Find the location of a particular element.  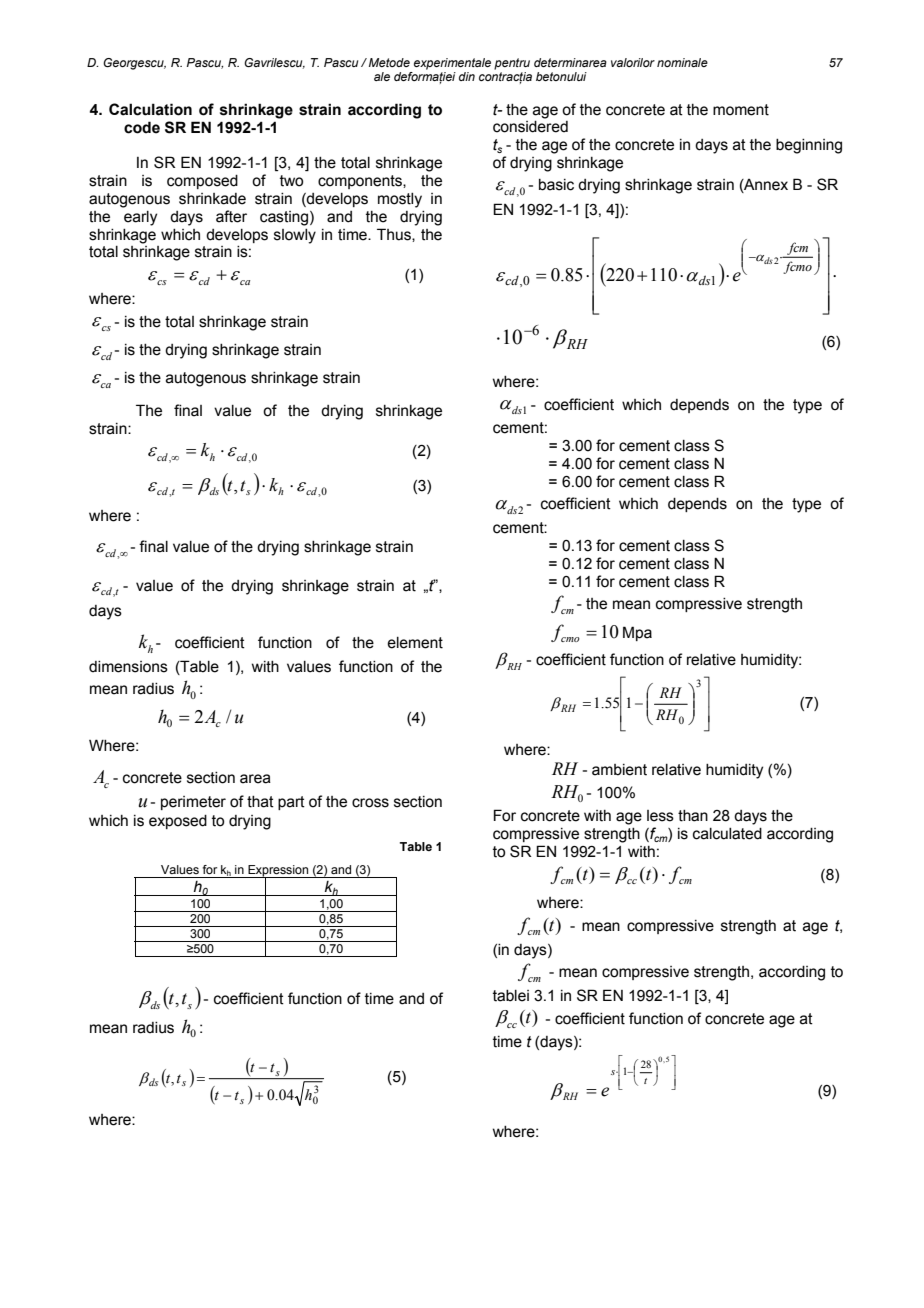

after is located at coordinates (231, 216).
